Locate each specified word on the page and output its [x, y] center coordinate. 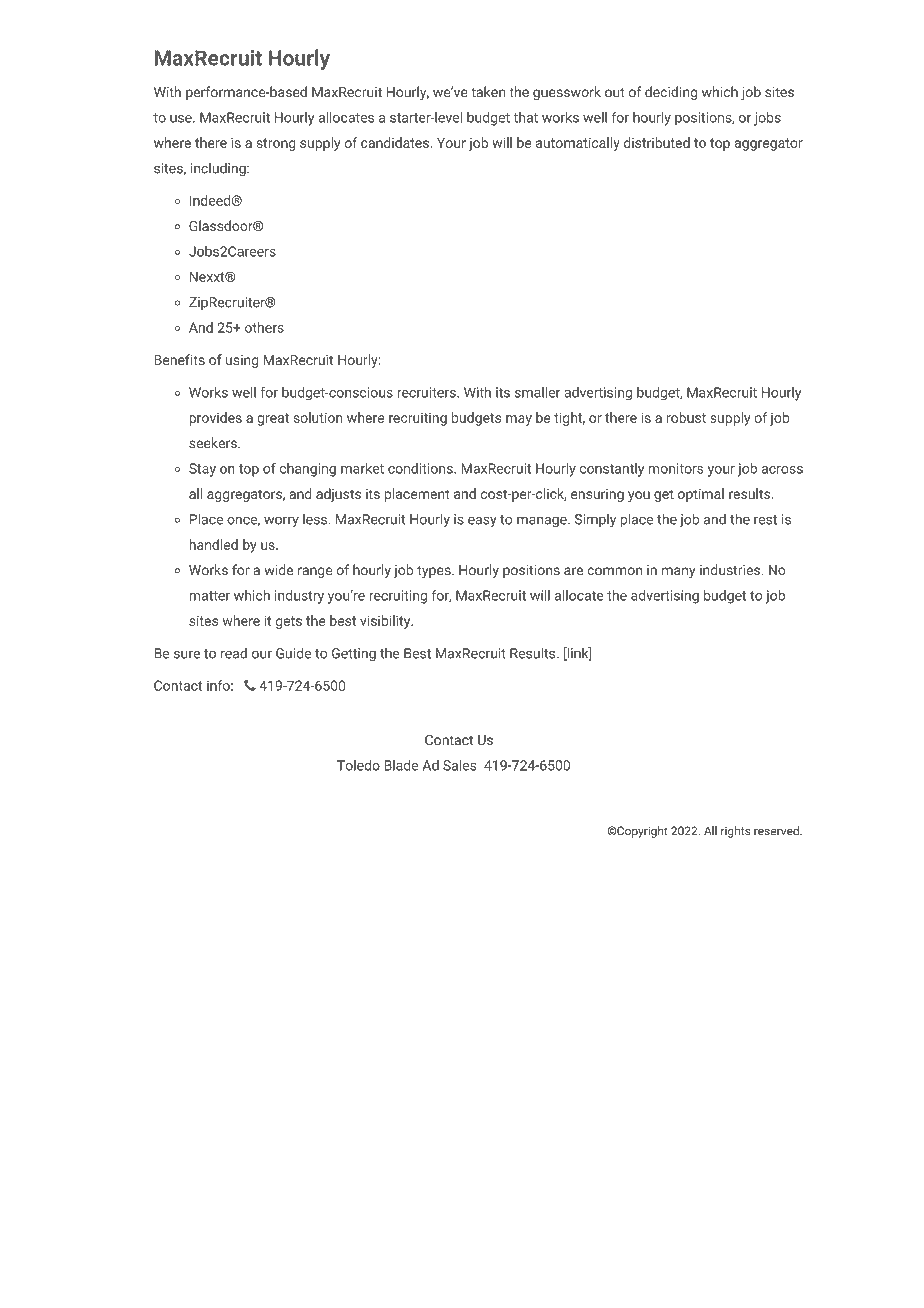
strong [276, 144]
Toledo [358, 765]
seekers [214, 443]
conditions [421, 468]
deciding [671, 93]
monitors [676, 468]
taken [488, 92]
